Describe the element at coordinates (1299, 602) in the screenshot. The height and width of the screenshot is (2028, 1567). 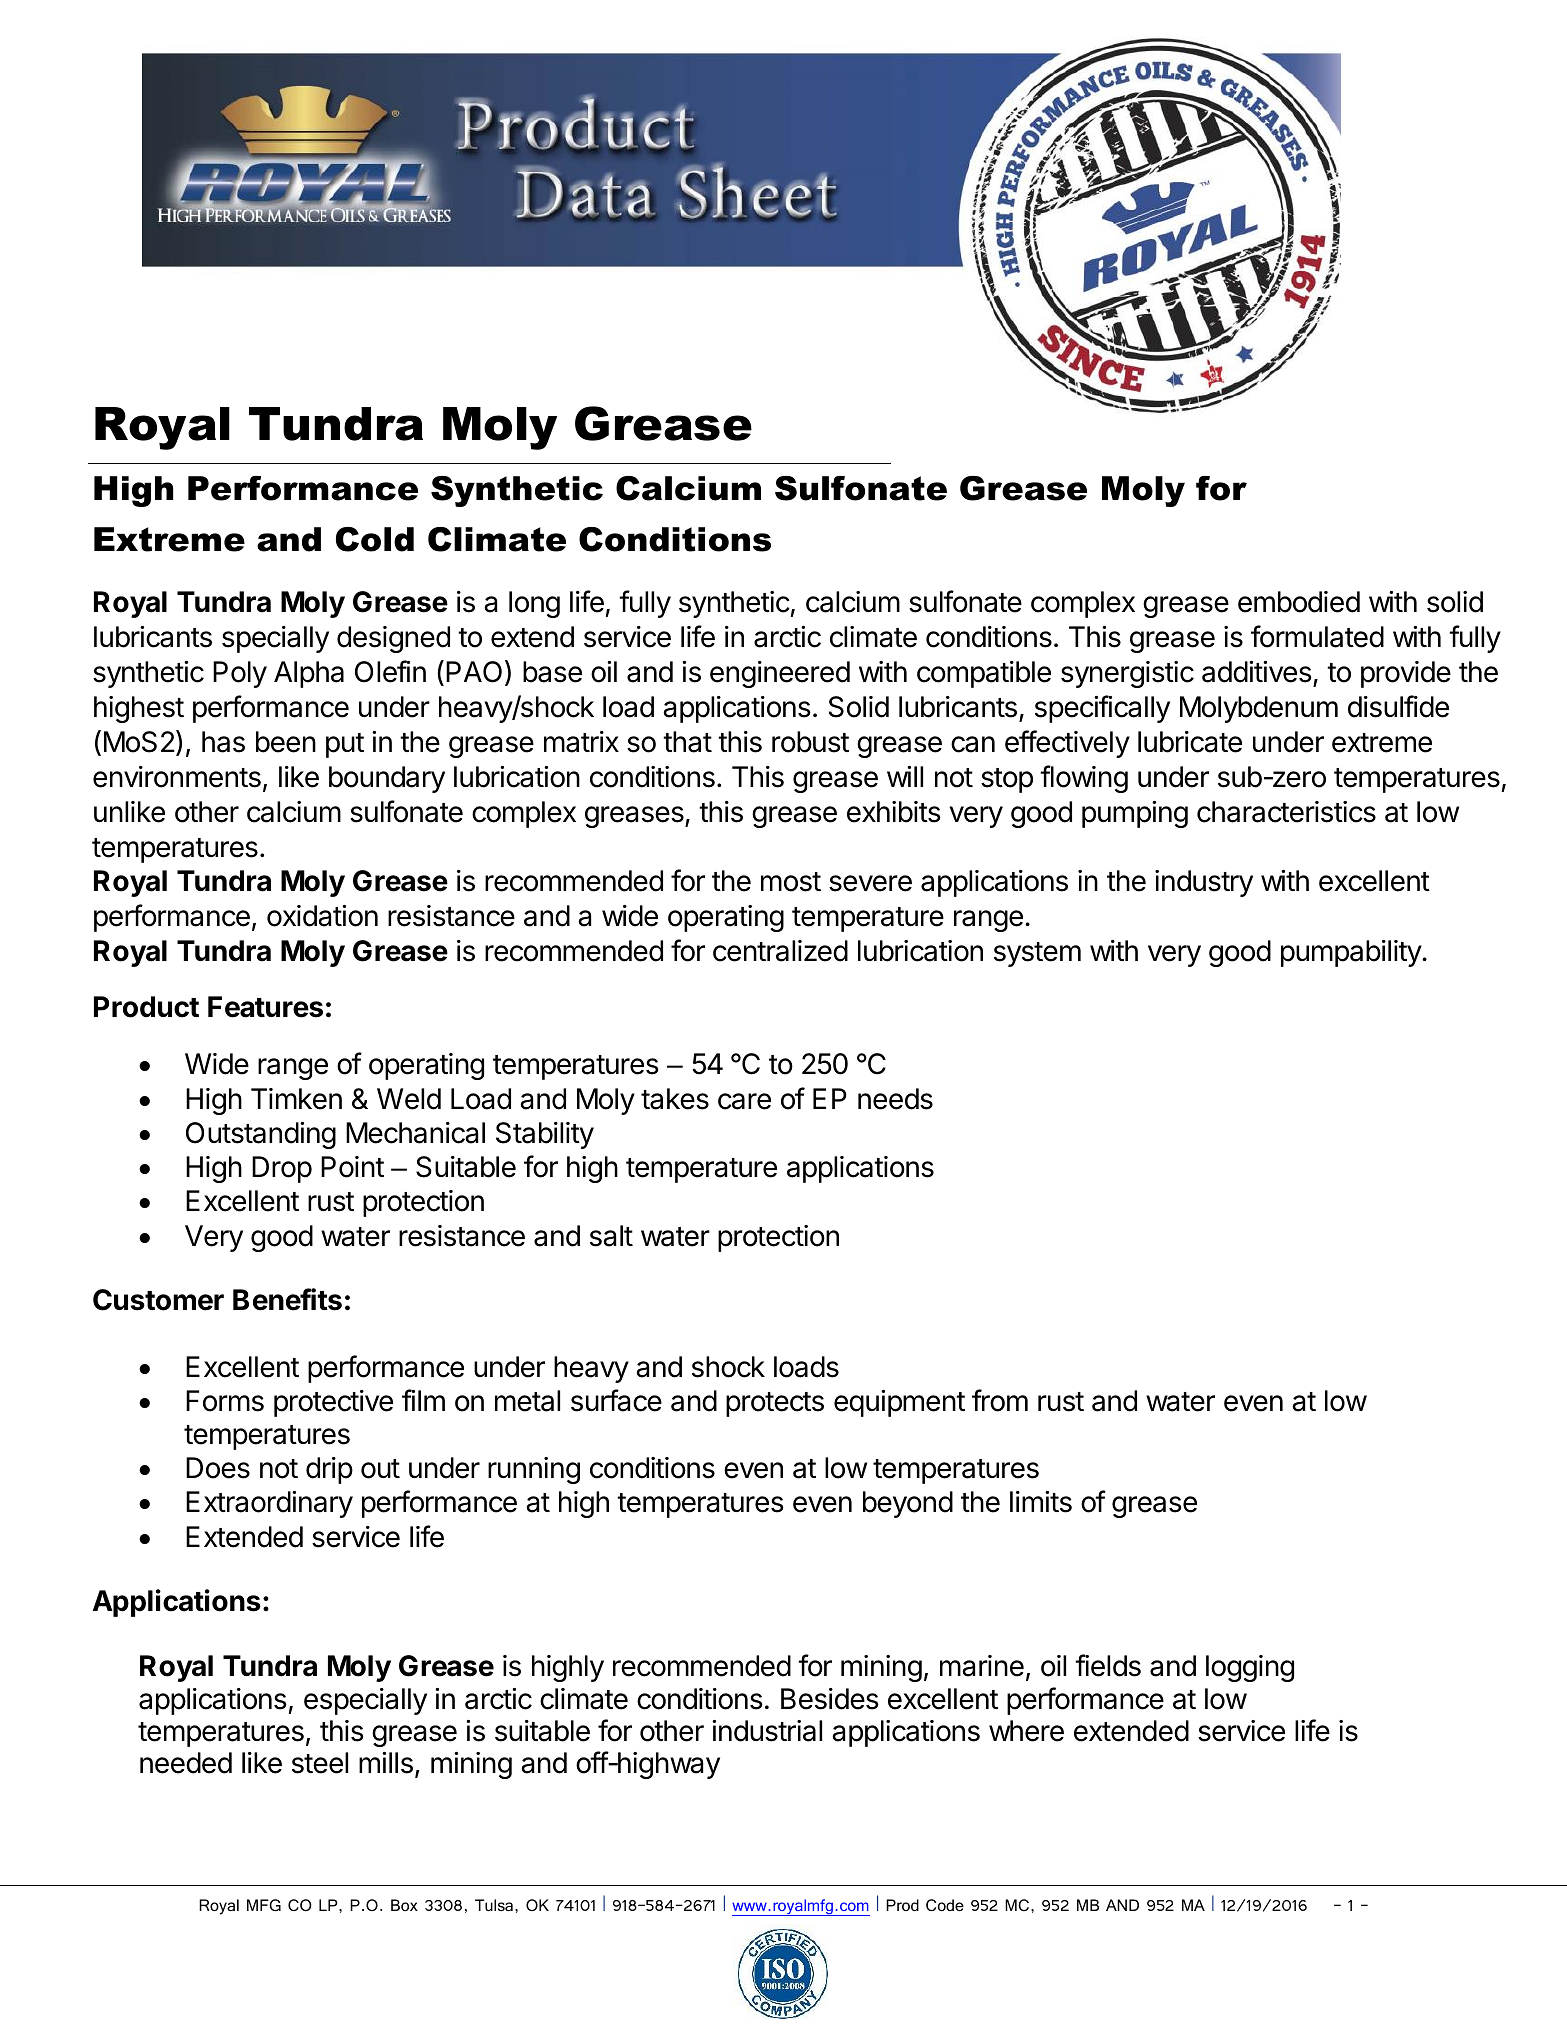
I see `embodied` at that location.
